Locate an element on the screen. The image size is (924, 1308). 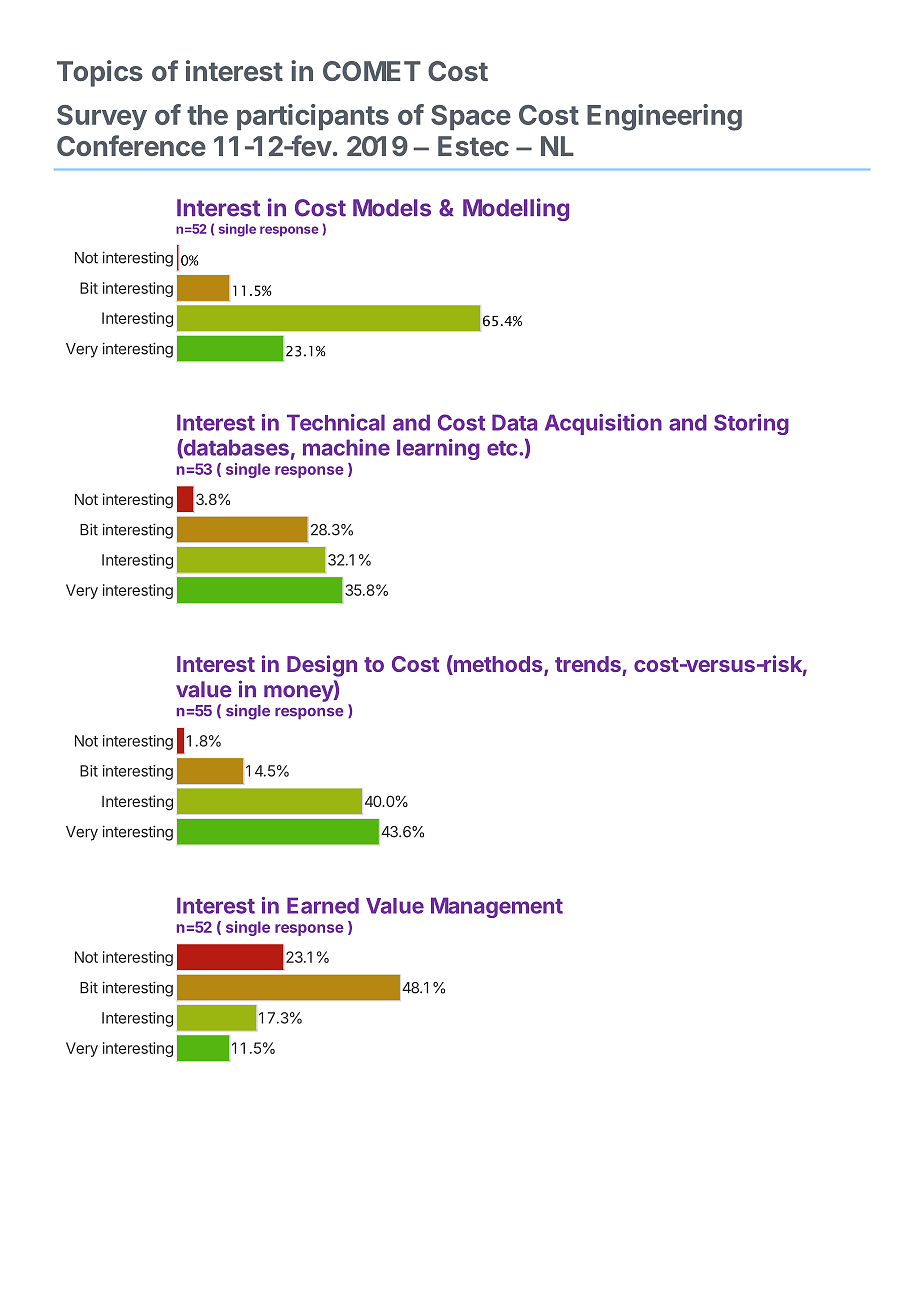
machine is located at coordinates (346, 447).
